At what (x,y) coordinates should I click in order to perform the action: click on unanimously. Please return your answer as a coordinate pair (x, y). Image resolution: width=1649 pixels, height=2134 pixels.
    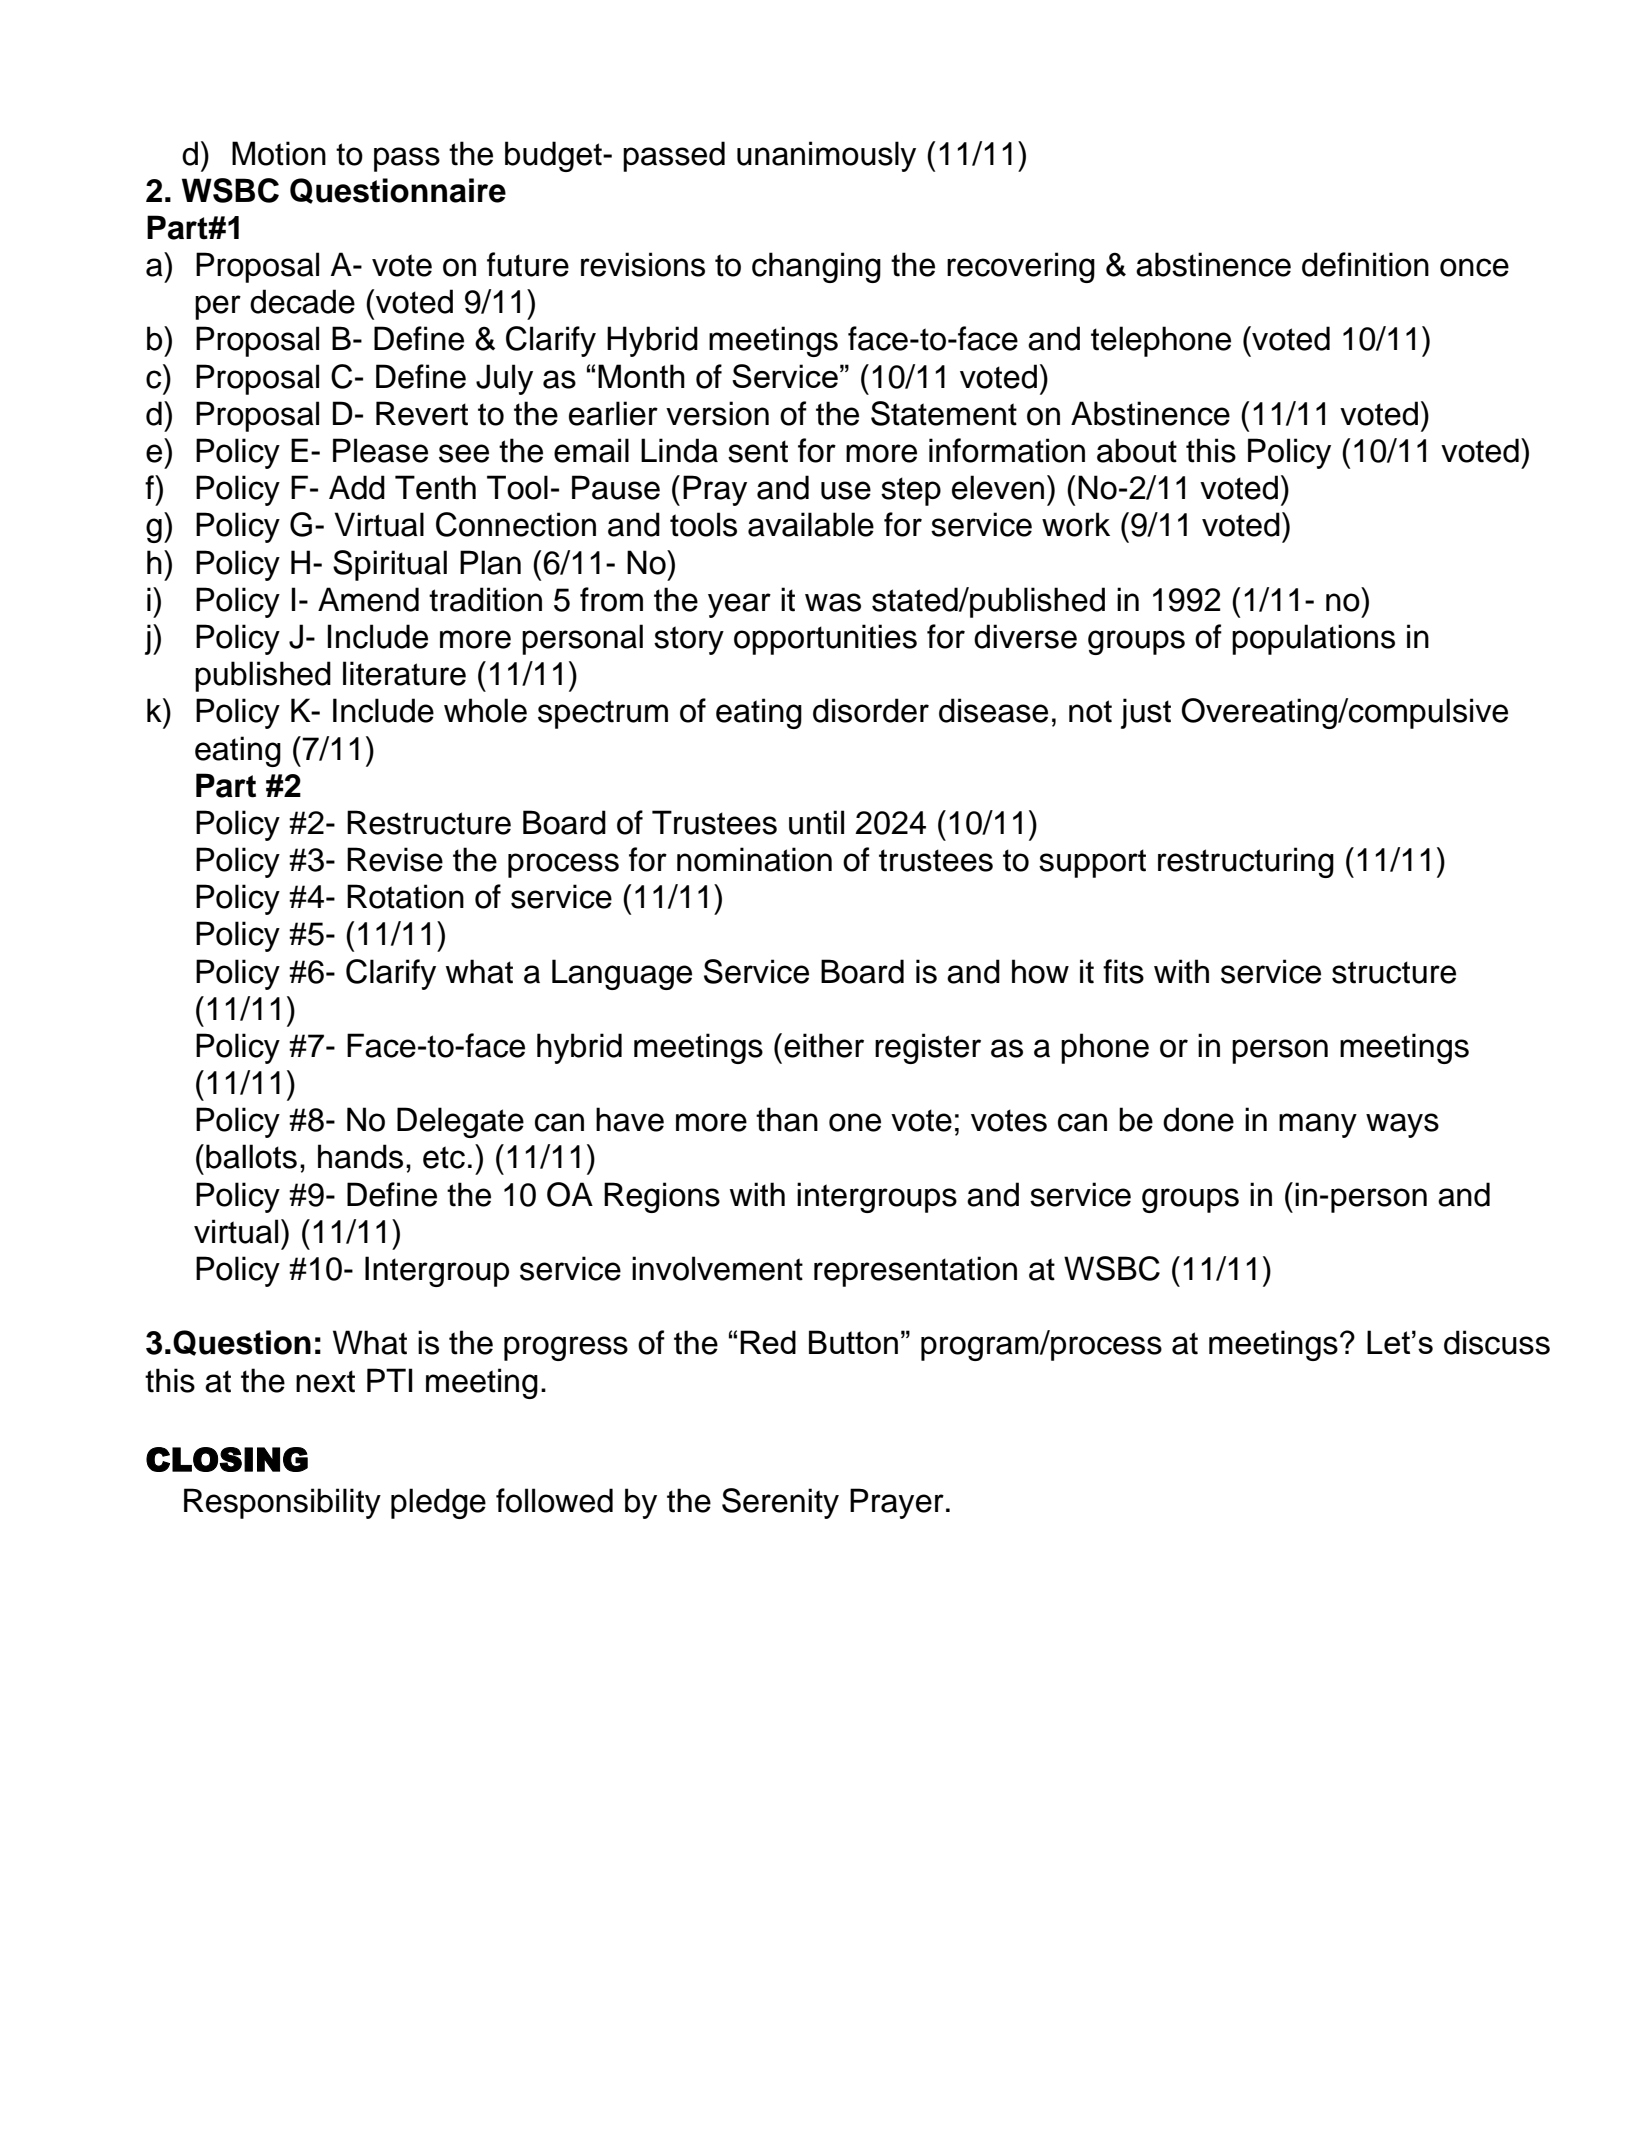
    Looking at the image, I should click on (826, 156).
